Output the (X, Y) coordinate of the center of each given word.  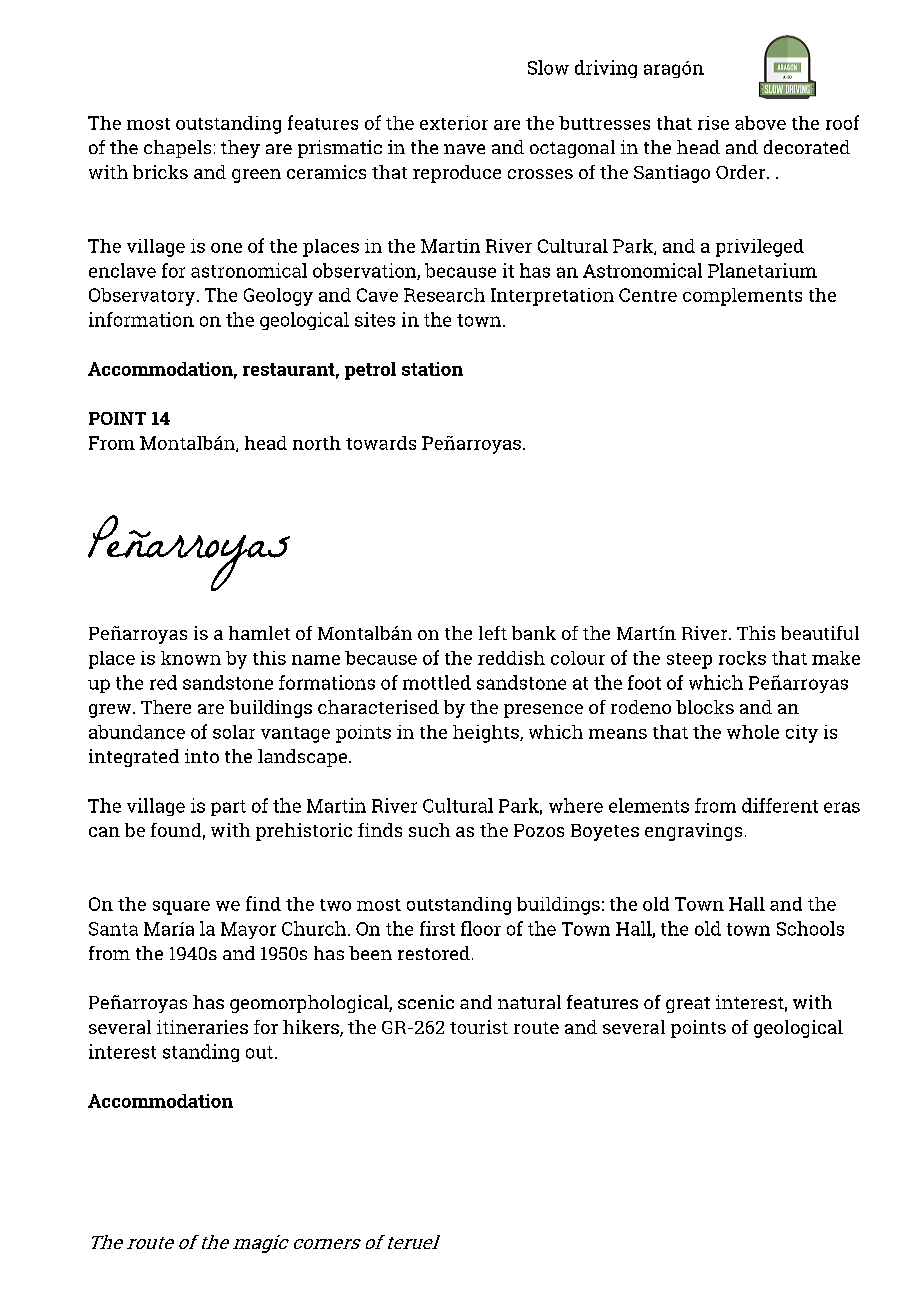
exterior (454, 123)
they (240, 149)
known (191, 658)
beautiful (820, 633)
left (493, 633)
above (760, 123)
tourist (479, 1027)
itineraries (202, 1027)
